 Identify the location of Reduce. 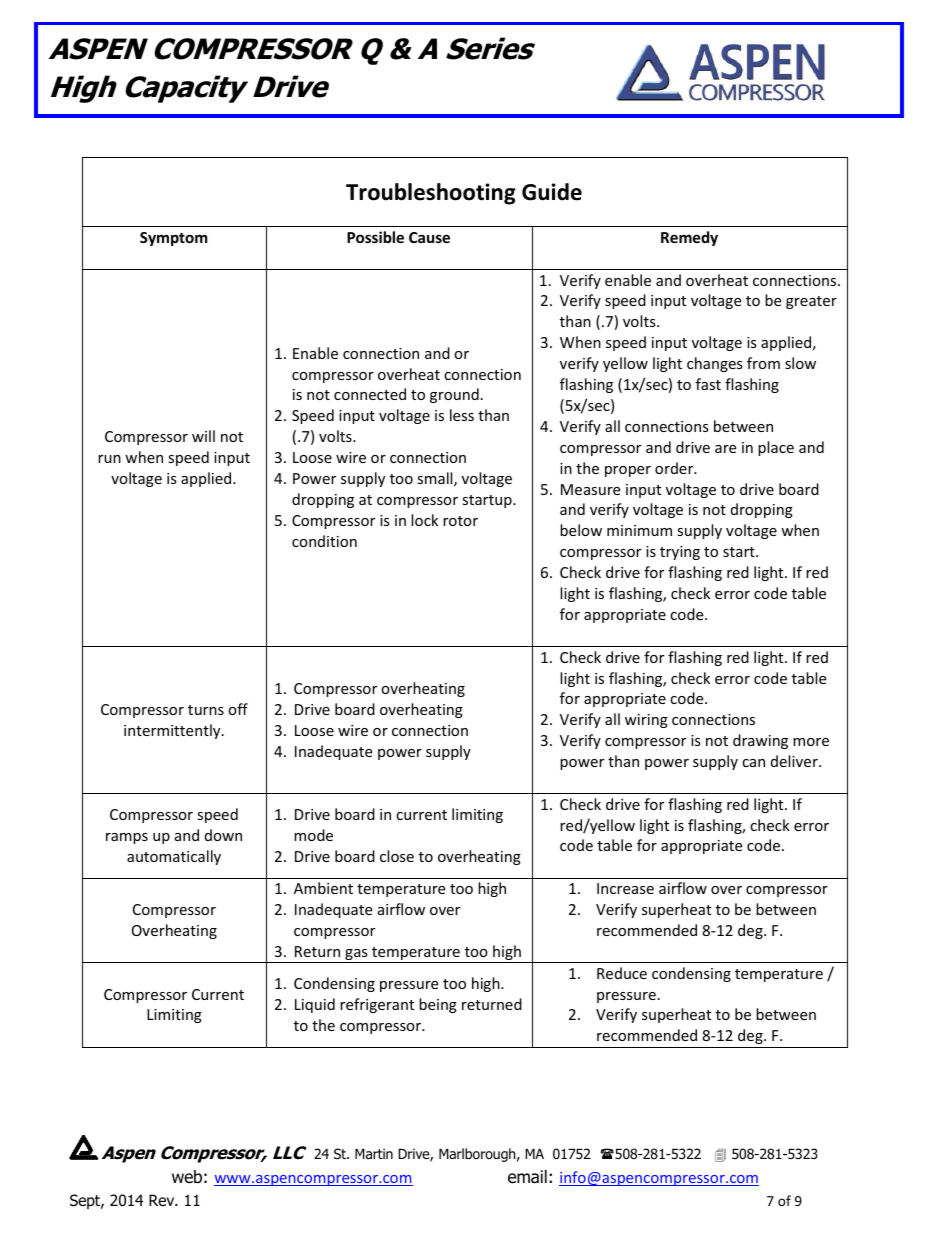
(622, 973).
